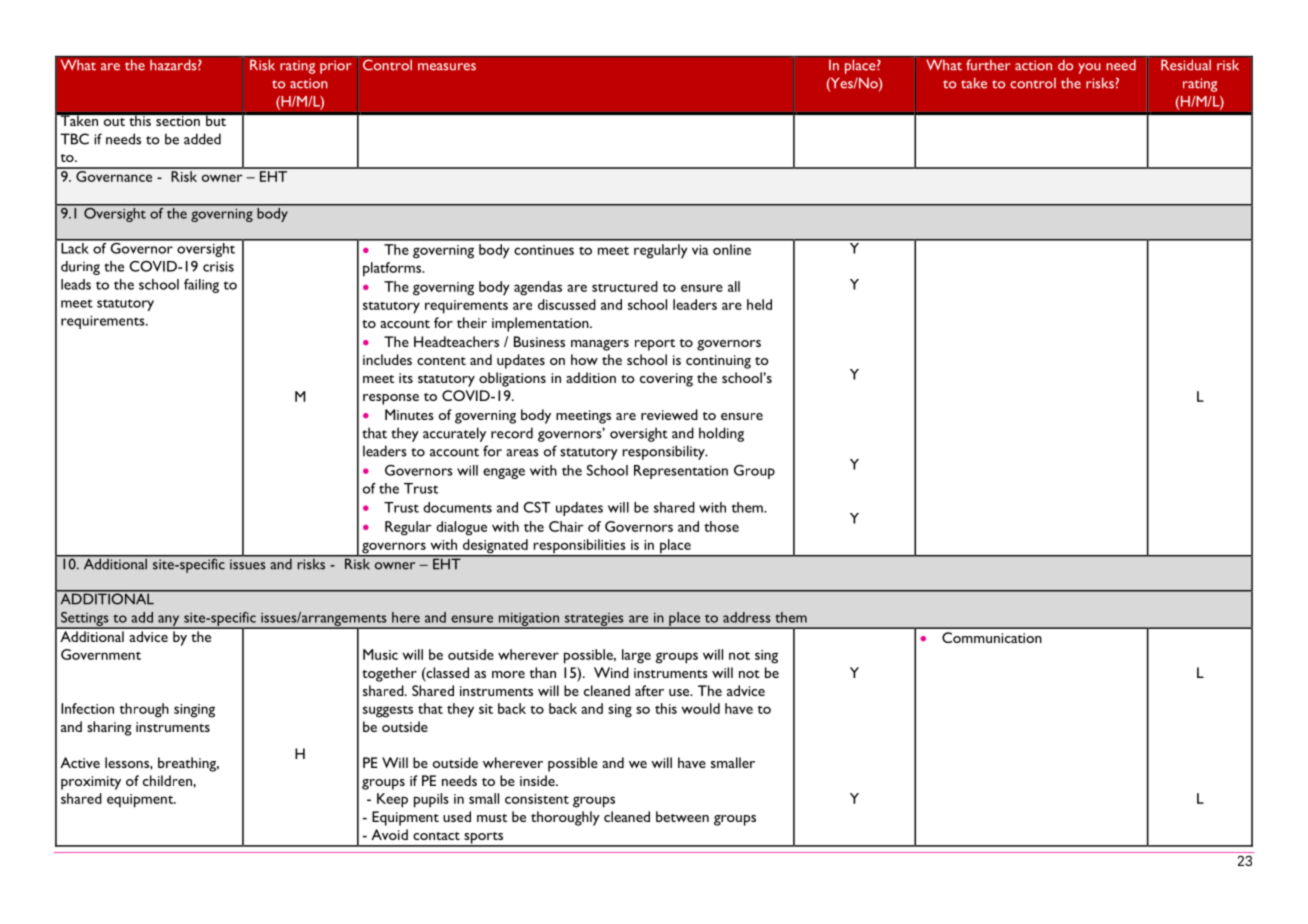  What do you see at coordinates (169, 621) in the image?
I see `any` at bounding box center [169, 621].
